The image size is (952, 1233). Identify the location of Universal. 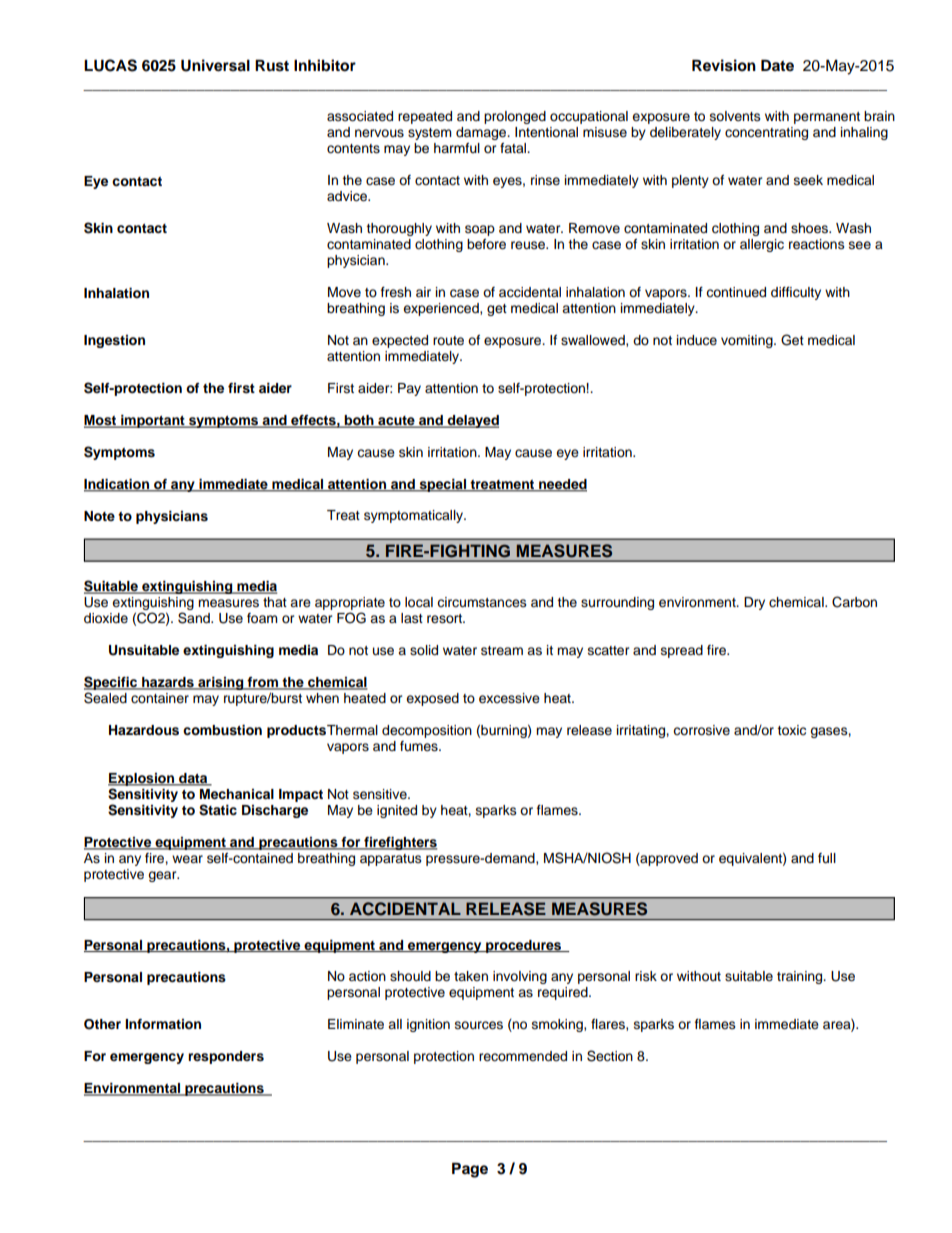
(215, 65).
